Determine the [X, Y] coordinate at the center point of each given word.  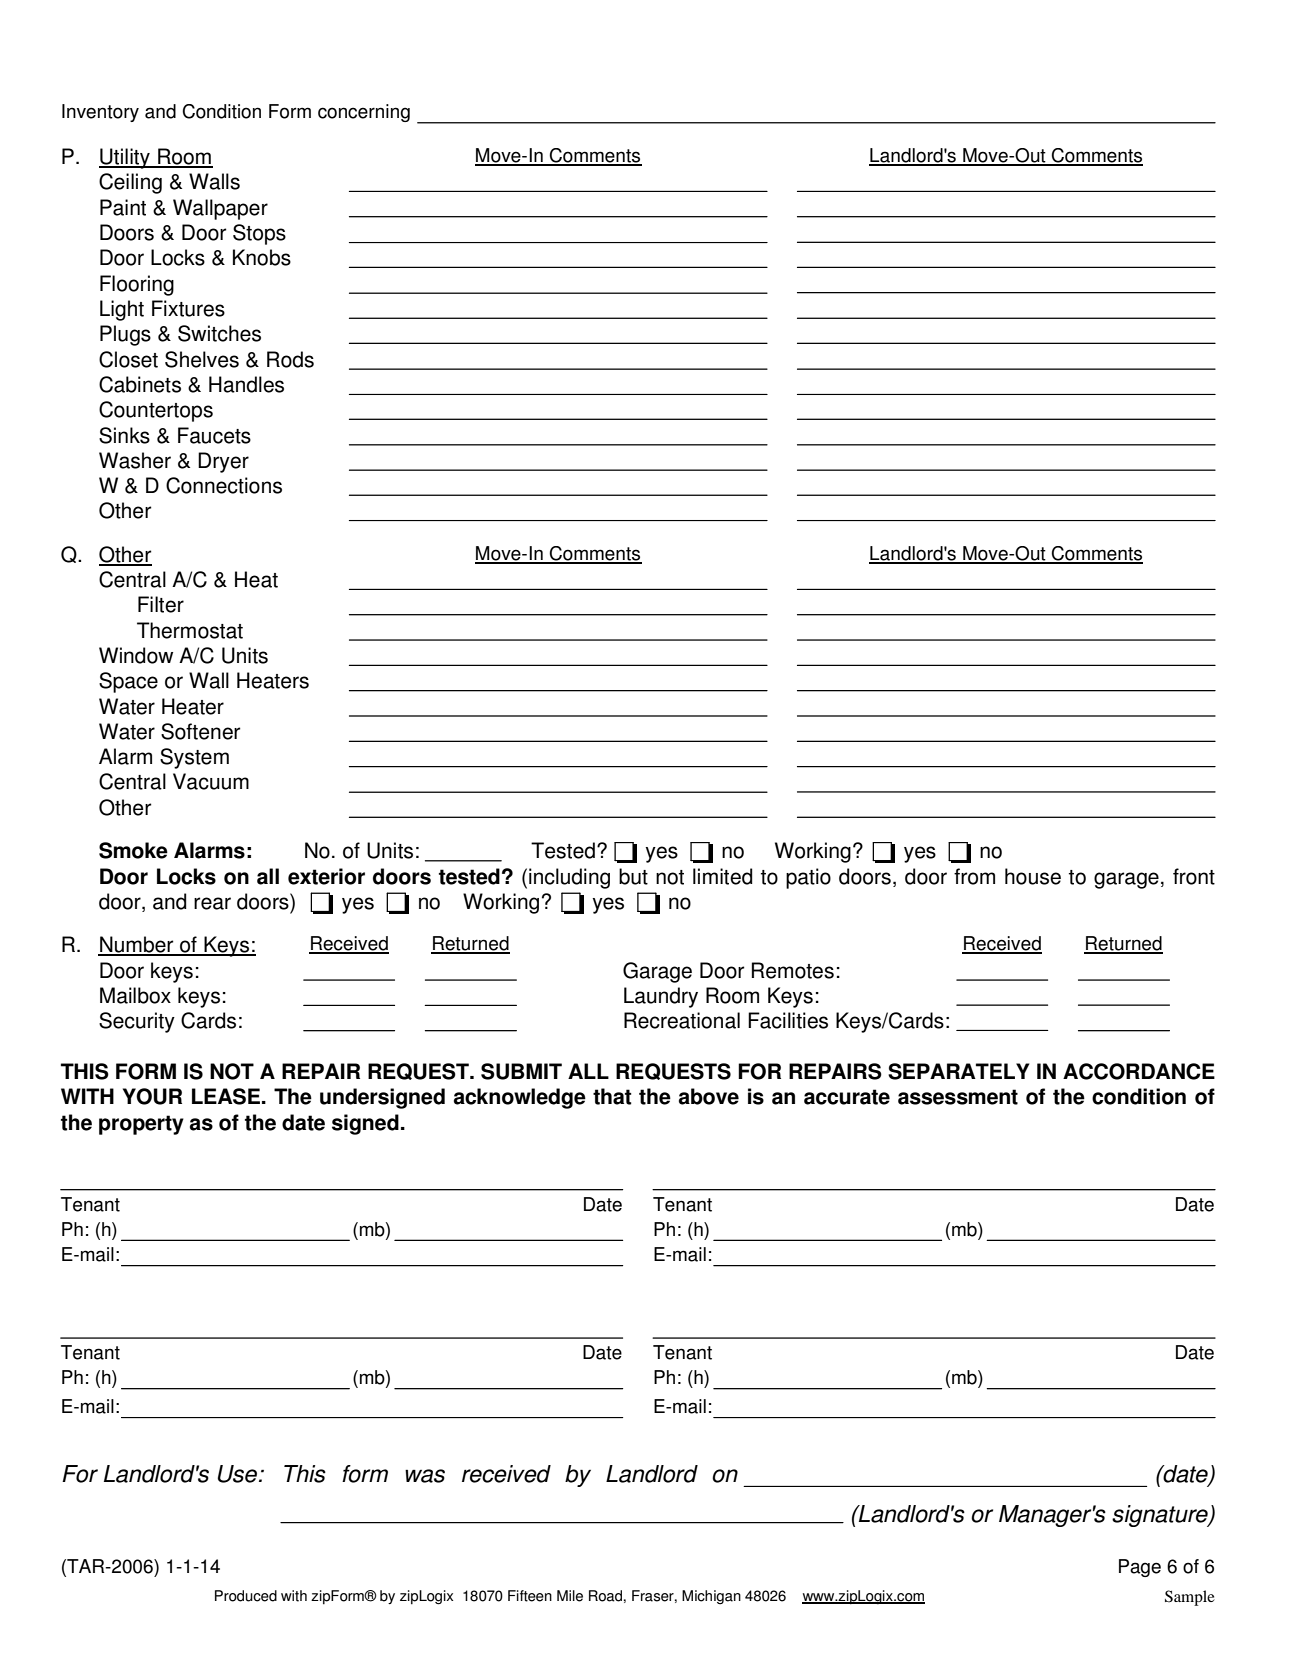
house [1033, 876]
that [612, 1096]
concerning [364, 113]
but [633, 876]
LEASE [227, 1096]
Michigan [711, 1597]
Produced [246, 1596]
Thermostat [190, 630]
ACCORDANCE [1139, 1071]
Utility [125, 158]
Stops [259, 234]
